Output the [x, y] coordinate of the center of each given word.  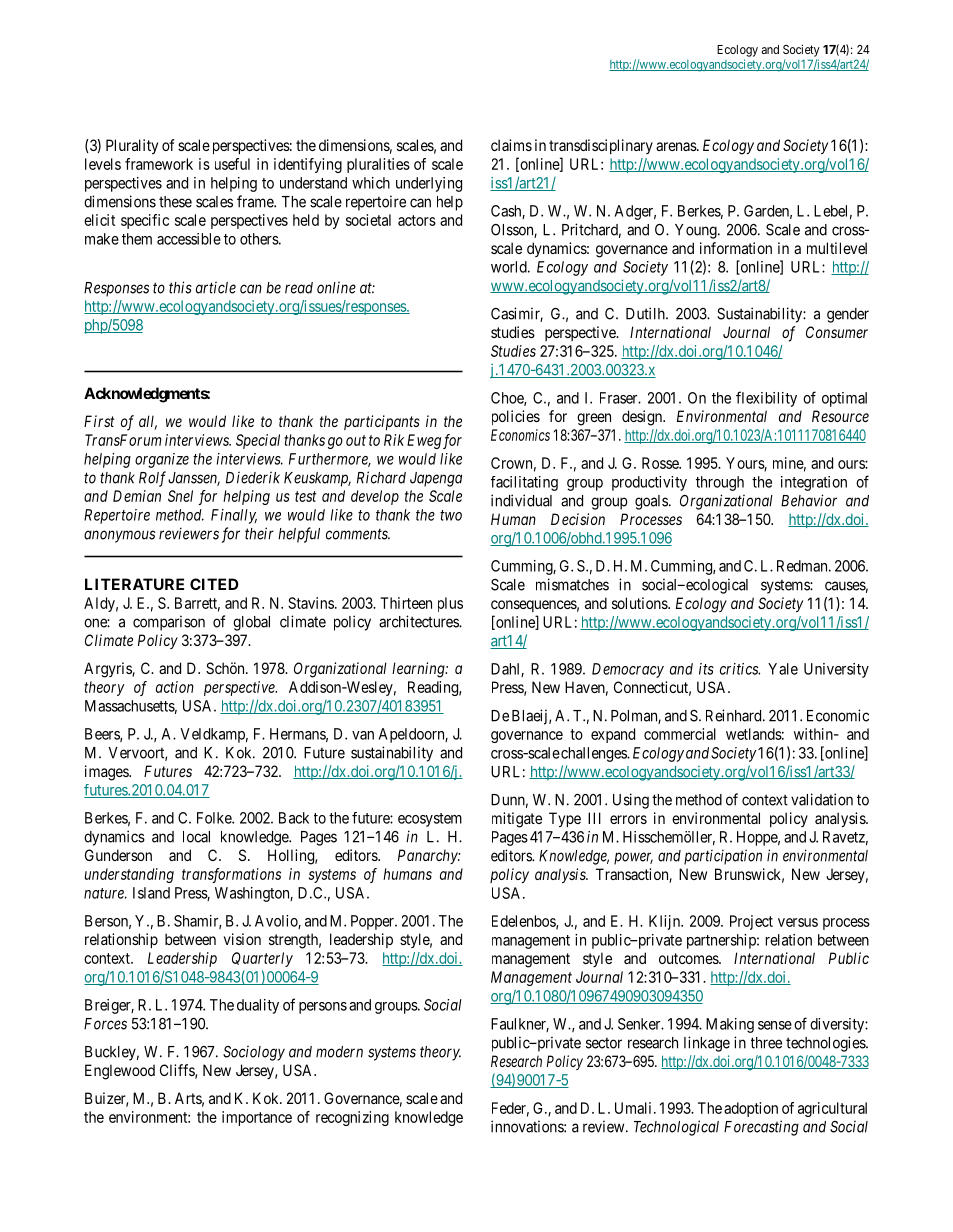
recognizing [352, 1118]
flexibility [766, 399]
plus [450, 604]
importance [257, 1118]
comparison [169, 623]
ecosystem [430, 820]
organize [162, 460]
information [736, 248]
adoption [751, 1109]
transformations [231, 875]
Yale [783, 669]
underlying [429, 184]
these [175, 202]
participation [723, 857]
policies [516, 417]
